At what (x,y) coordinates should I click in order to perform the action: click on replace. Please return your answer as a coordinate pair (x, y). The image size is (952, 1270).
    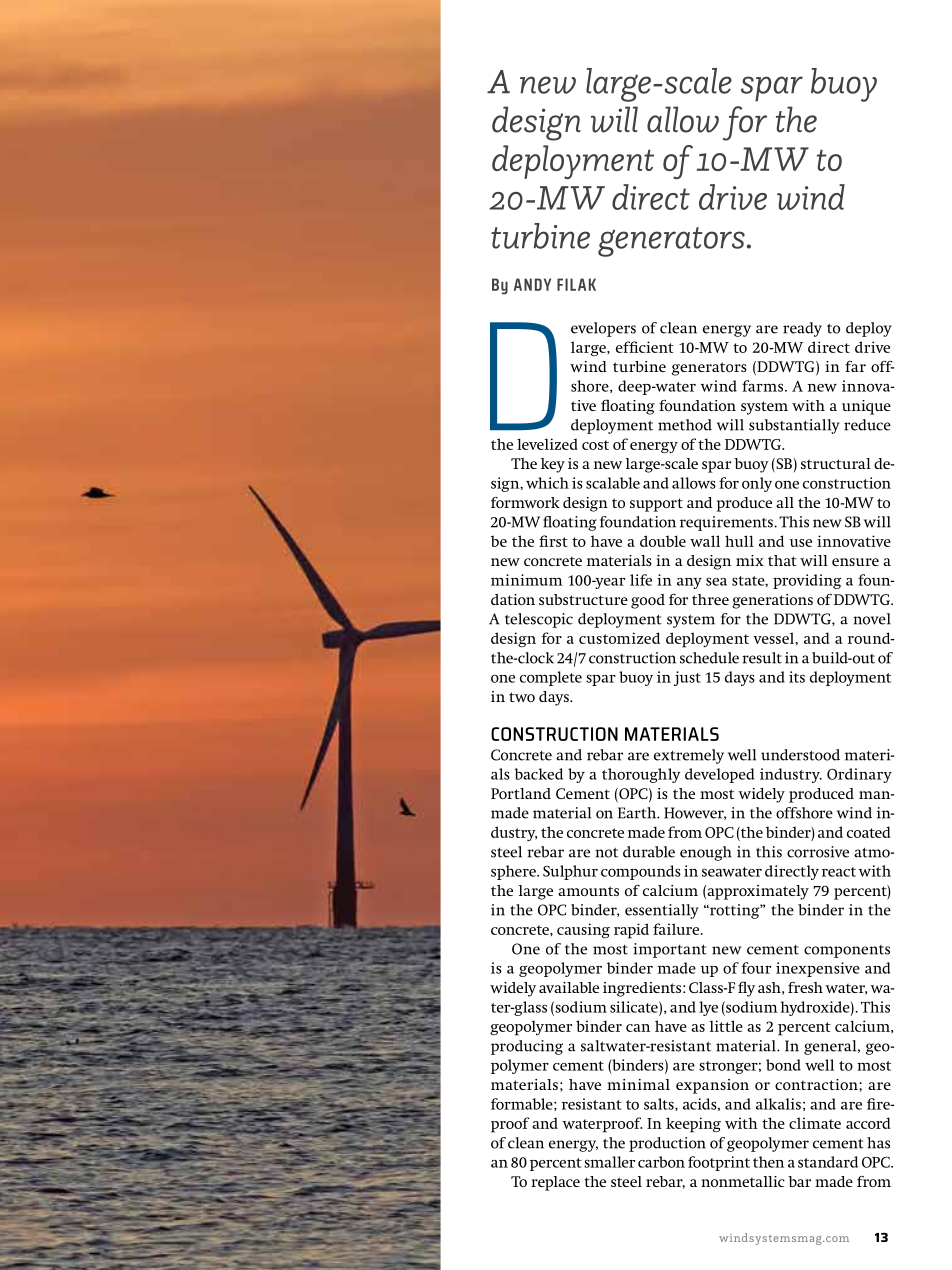
    Looking at the image, I should click on (555, 1183).
